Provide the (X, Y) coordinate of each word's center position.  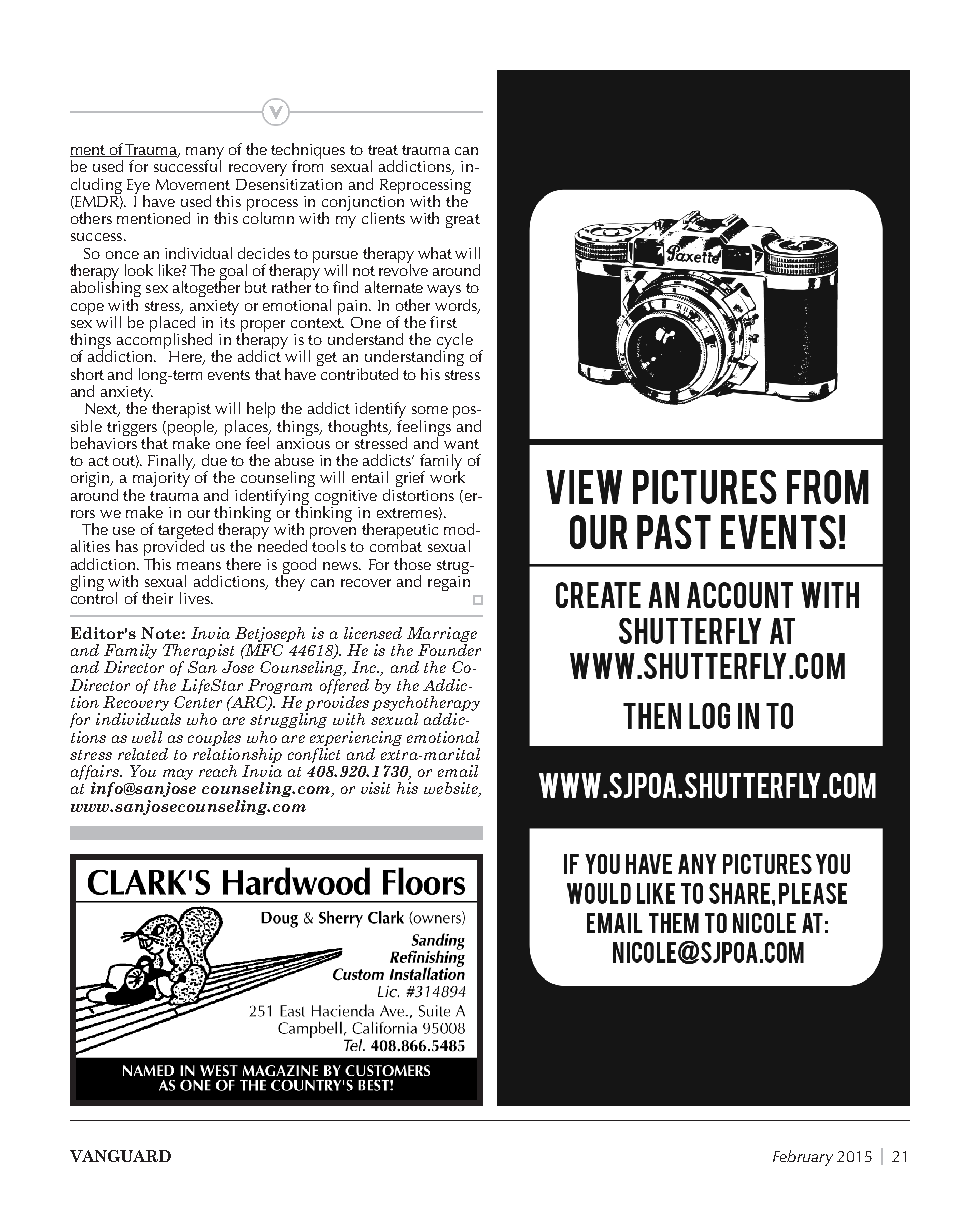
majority (161, 478)
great (463, 221)
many (205, 154)
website (452, 789)
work (447, 476)
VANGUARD (120, 1156)
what (435, 253)
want (461, 444)
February (803, 1158)
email (458, 771)
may (178, 776)
